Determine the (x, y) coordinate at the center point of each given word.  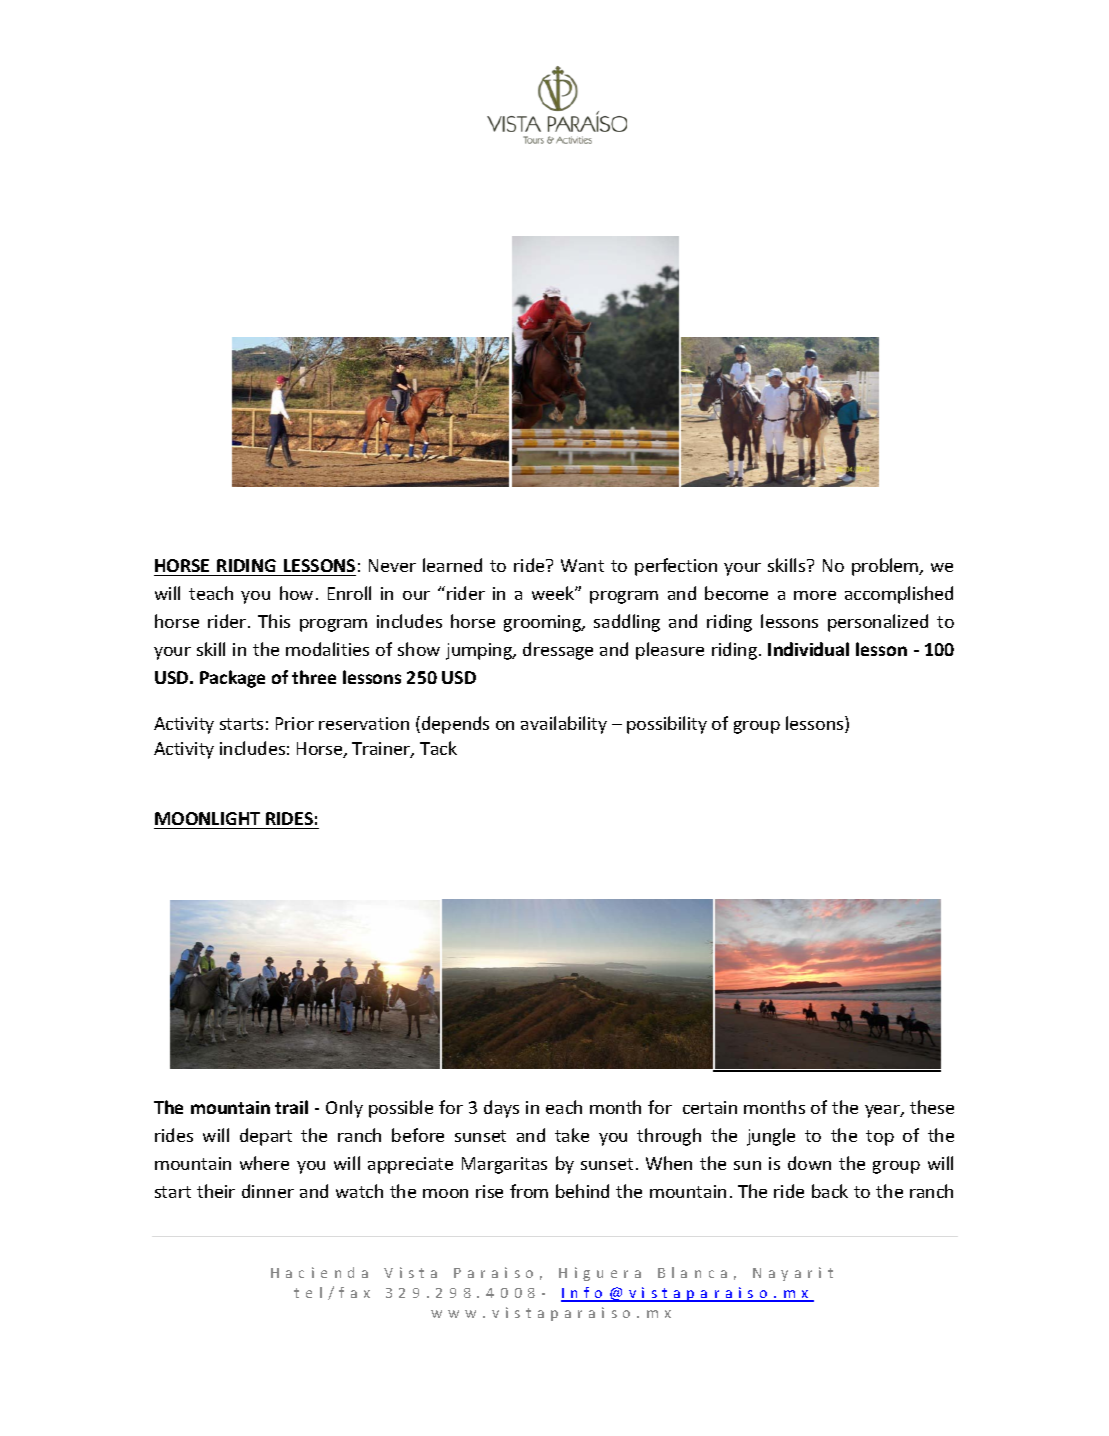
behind (582, 1191)
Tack (438, 748)
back (830, 1191)
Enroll (349, 593)
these (932, 1107)
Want (582, 565)
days (501, 1109)
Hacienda (319, 1272)
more (815, 595)
